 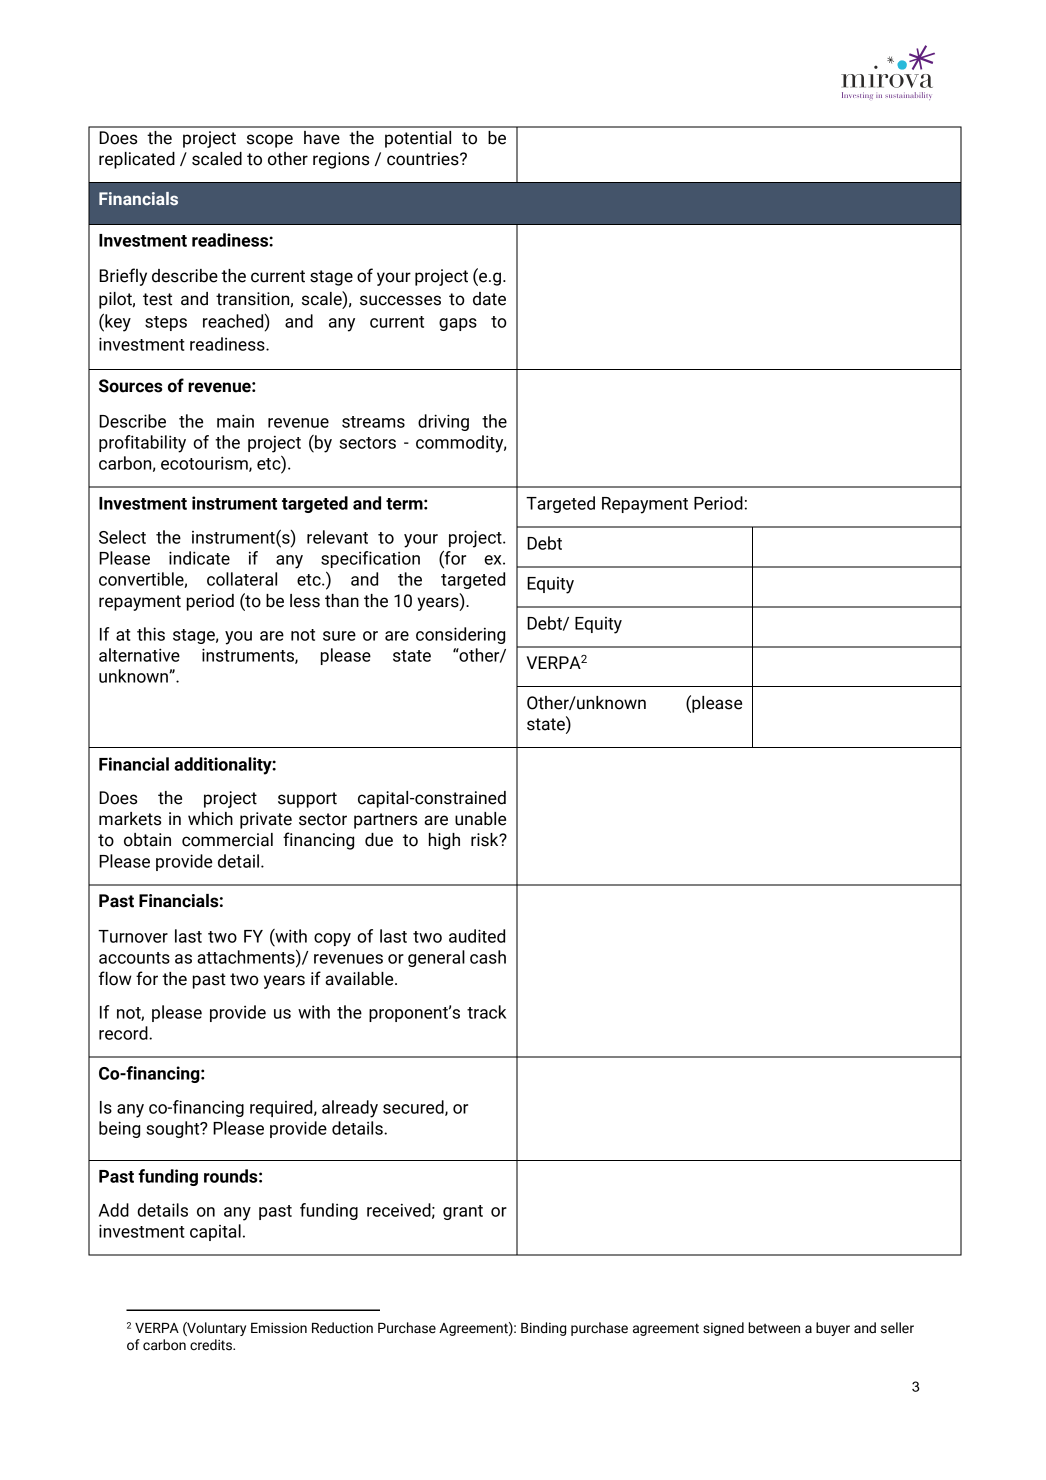 What do you see at coordinates (212, 1345) in the screenshot?
I see `credits` at bounding box center [212, 1345].
